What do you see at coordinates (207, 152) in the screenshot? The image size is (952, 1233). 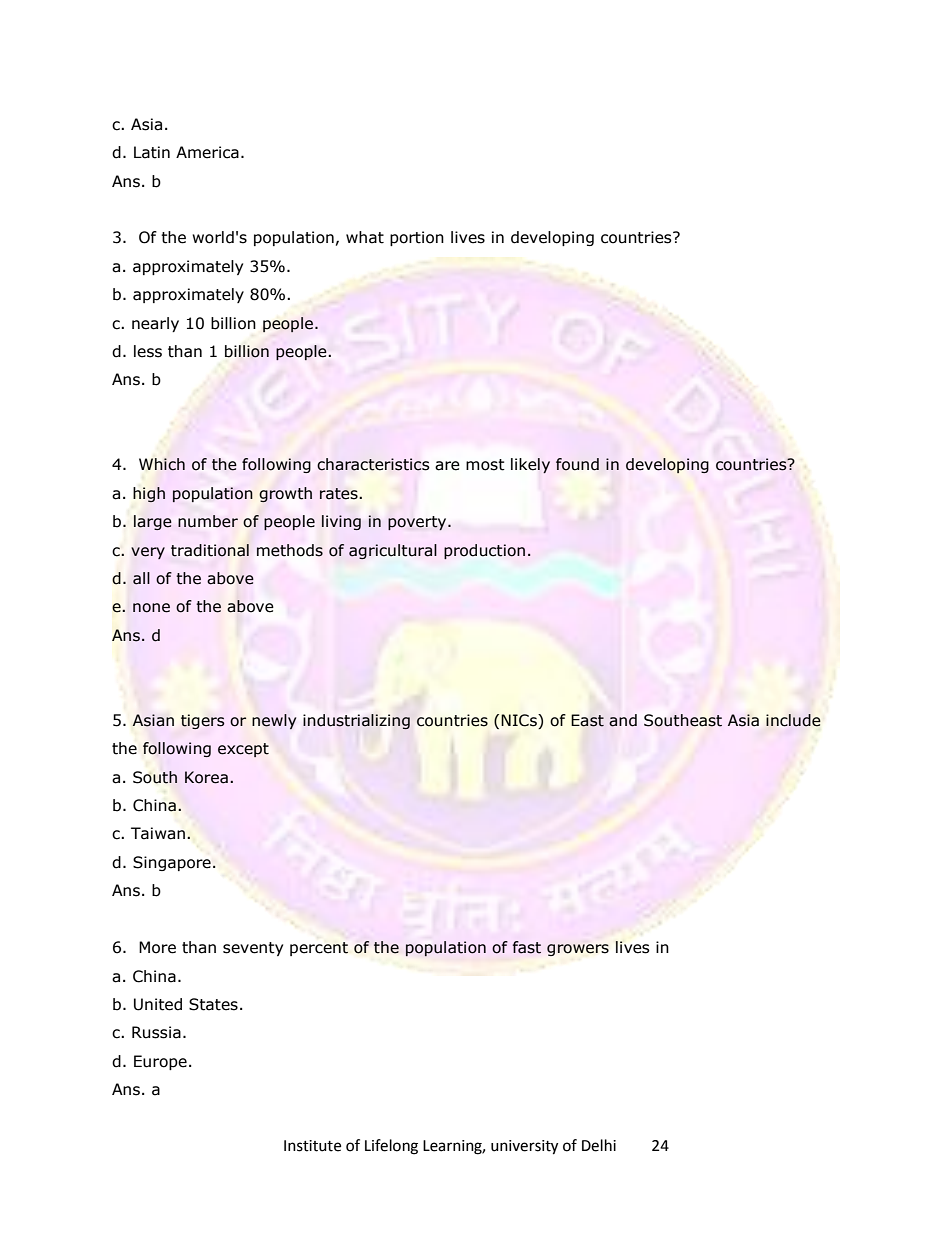 I see `America` at bounding box center [207, 152].
